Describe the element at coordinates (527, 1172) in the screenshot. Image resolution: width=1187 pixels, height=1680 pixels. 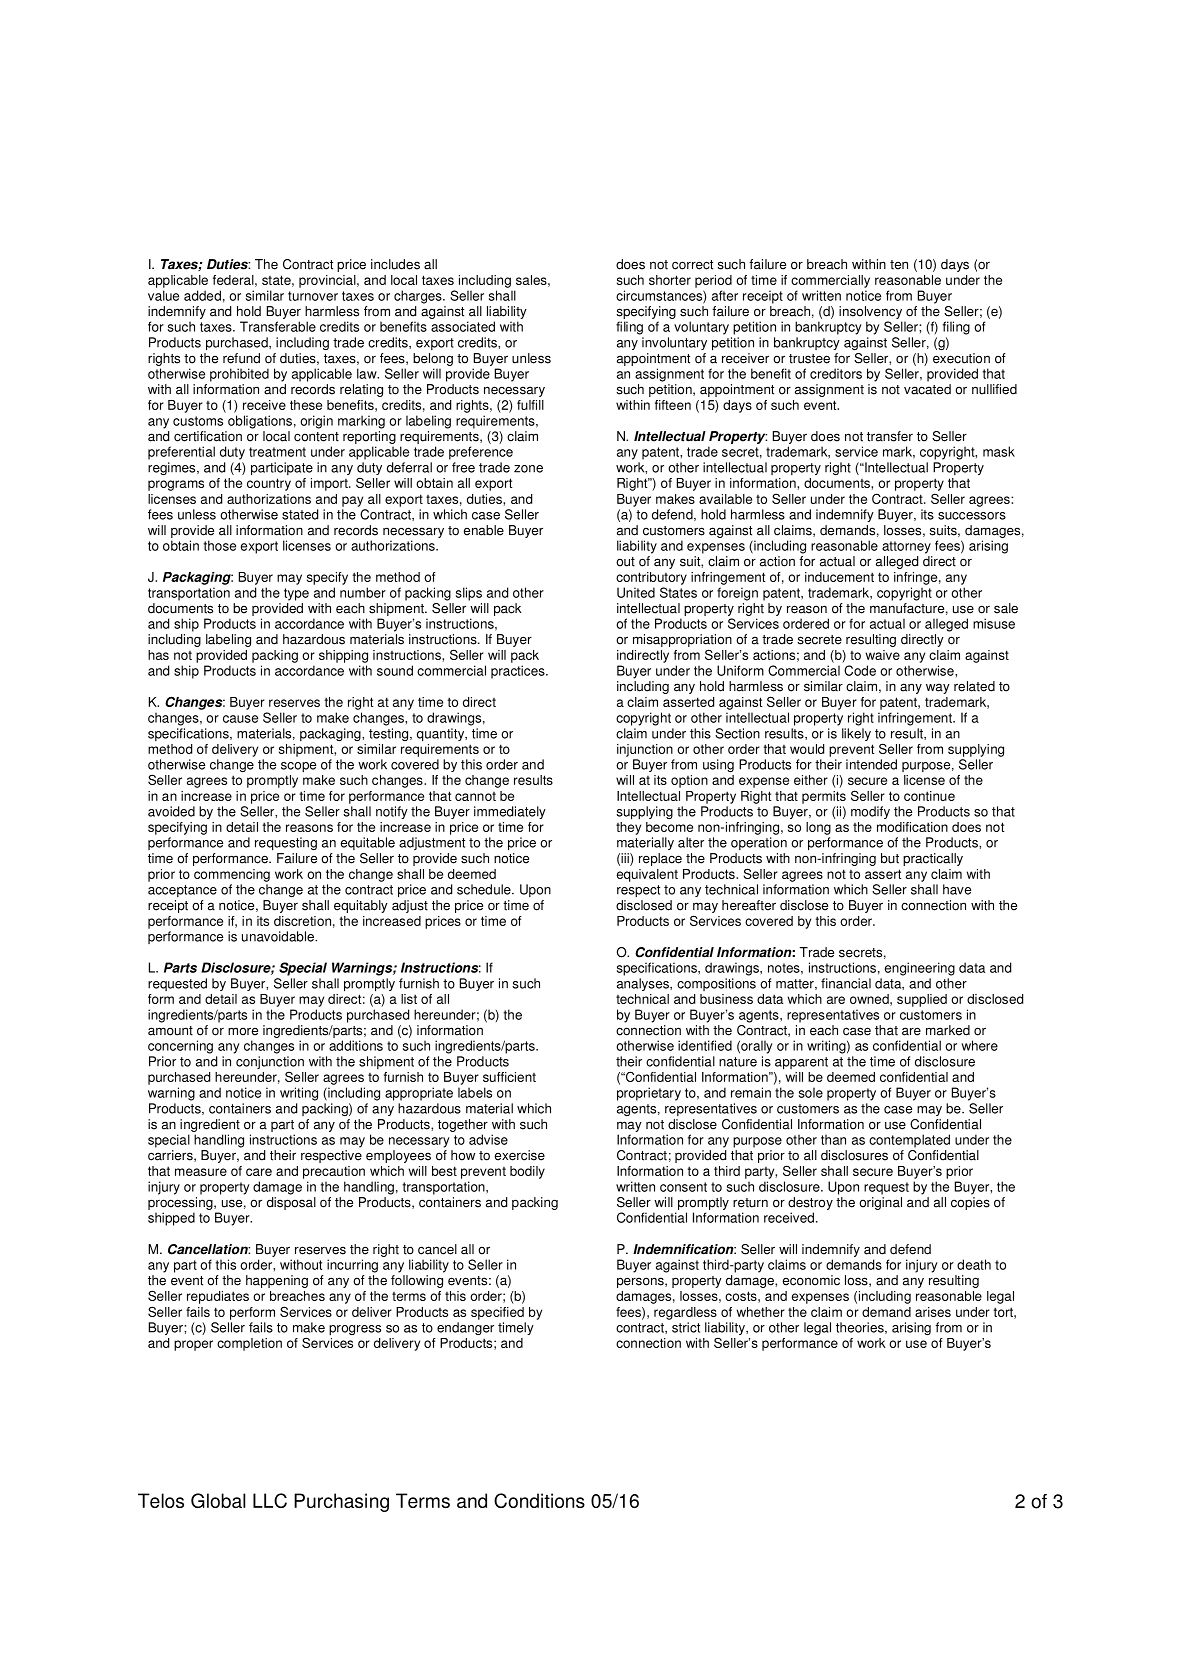
I see `bodily` at that location.
